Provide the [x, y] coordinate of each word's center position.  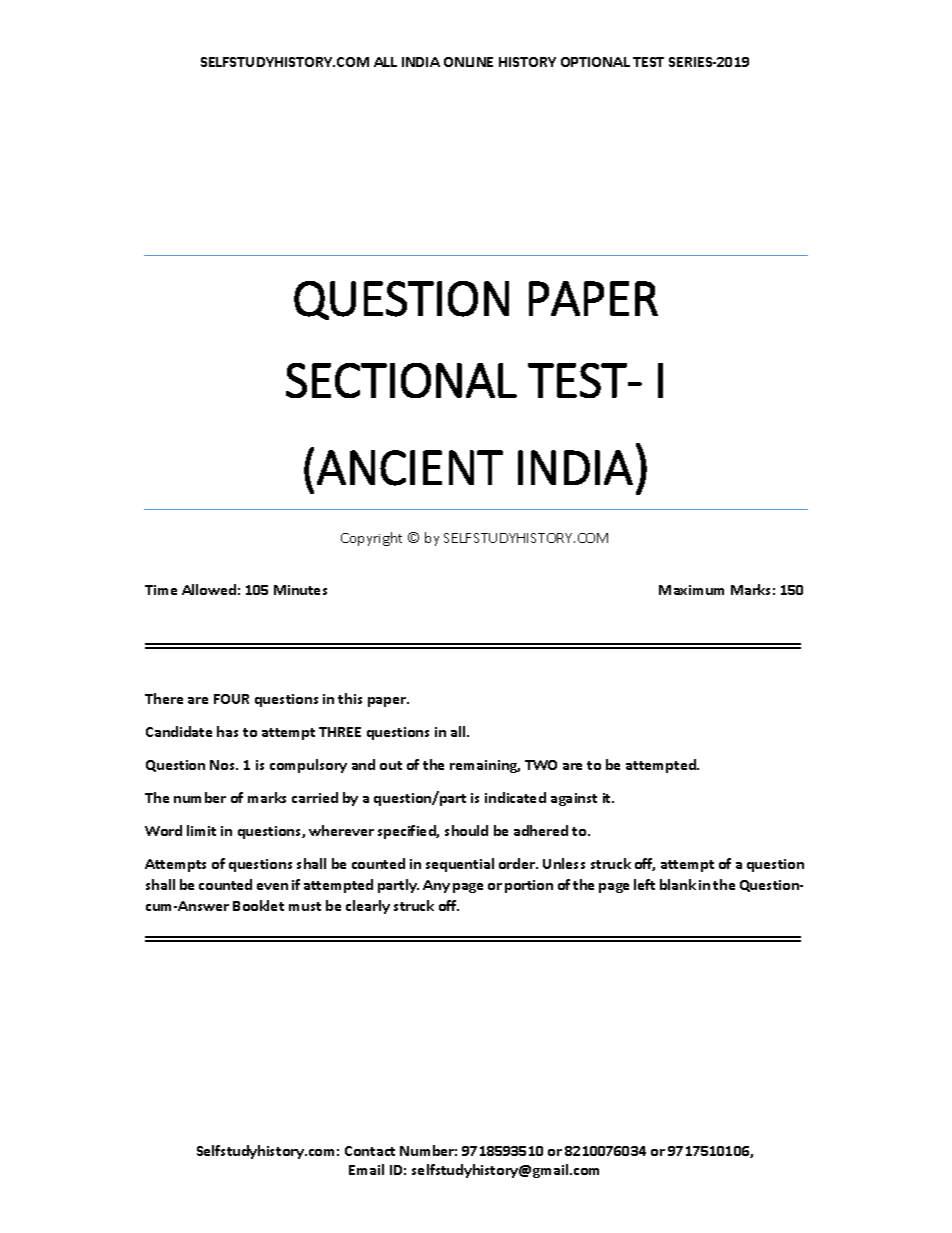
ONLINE [468, 62]
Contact [370, 1151]
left [644, 884]
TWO [541, 765]
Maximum [691, 590]
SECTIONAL [401, 380]
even [272, 886]
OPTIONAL [595, 62]
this [350, 698]
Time [161, 590]
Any [436, 886]
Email [366, 1169]
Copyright [371, 539]
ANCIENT [410, 468]
